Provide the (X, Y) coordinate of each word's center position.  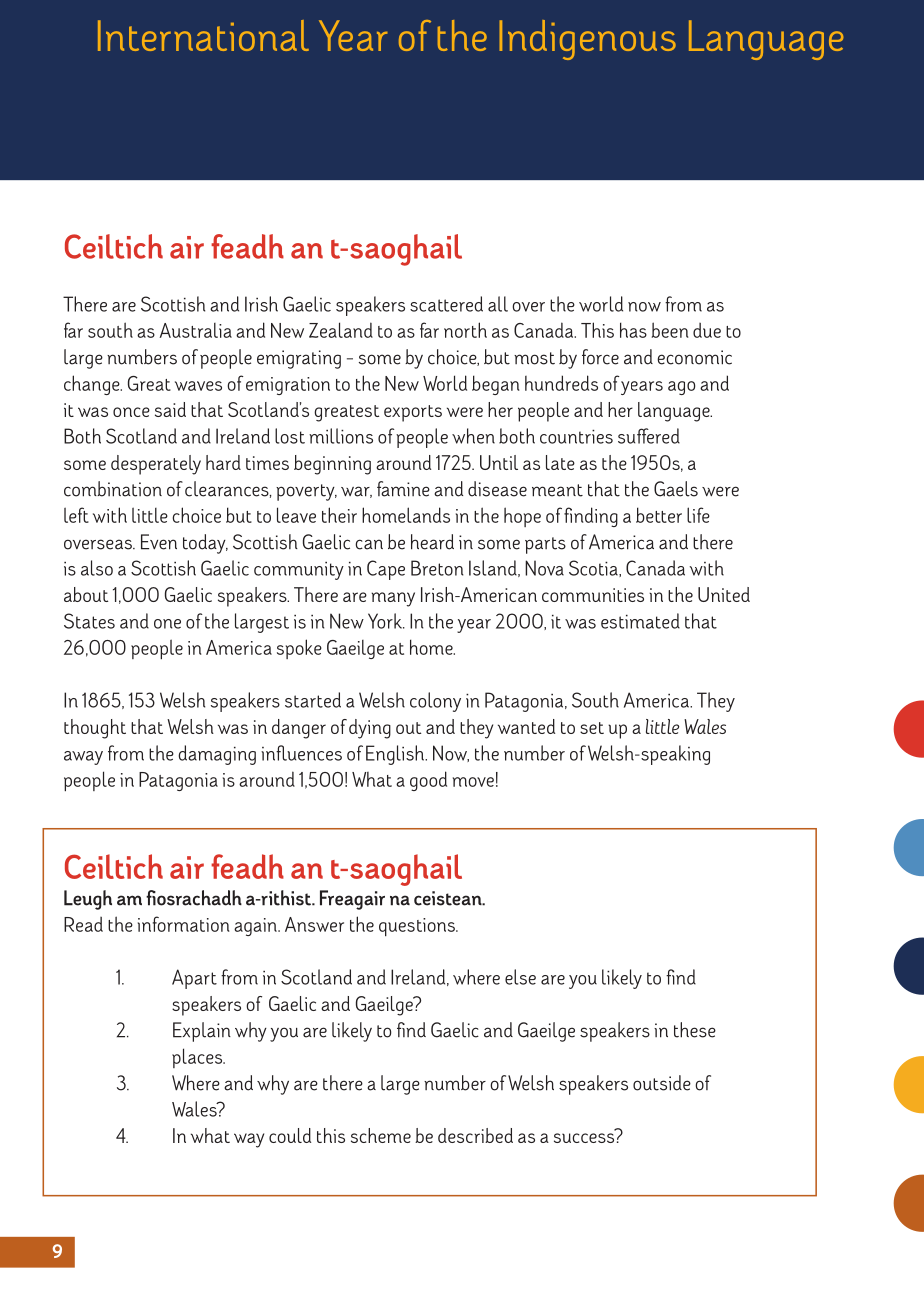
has (633, 330)
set (592, 728)
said (170, 409)
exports (413, 413)
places (198, 1058)
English (396, 755)
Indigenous (587, 40)
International (203, 35)
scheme (381, 1135)
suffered (649, 436)
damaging (217, 755)
